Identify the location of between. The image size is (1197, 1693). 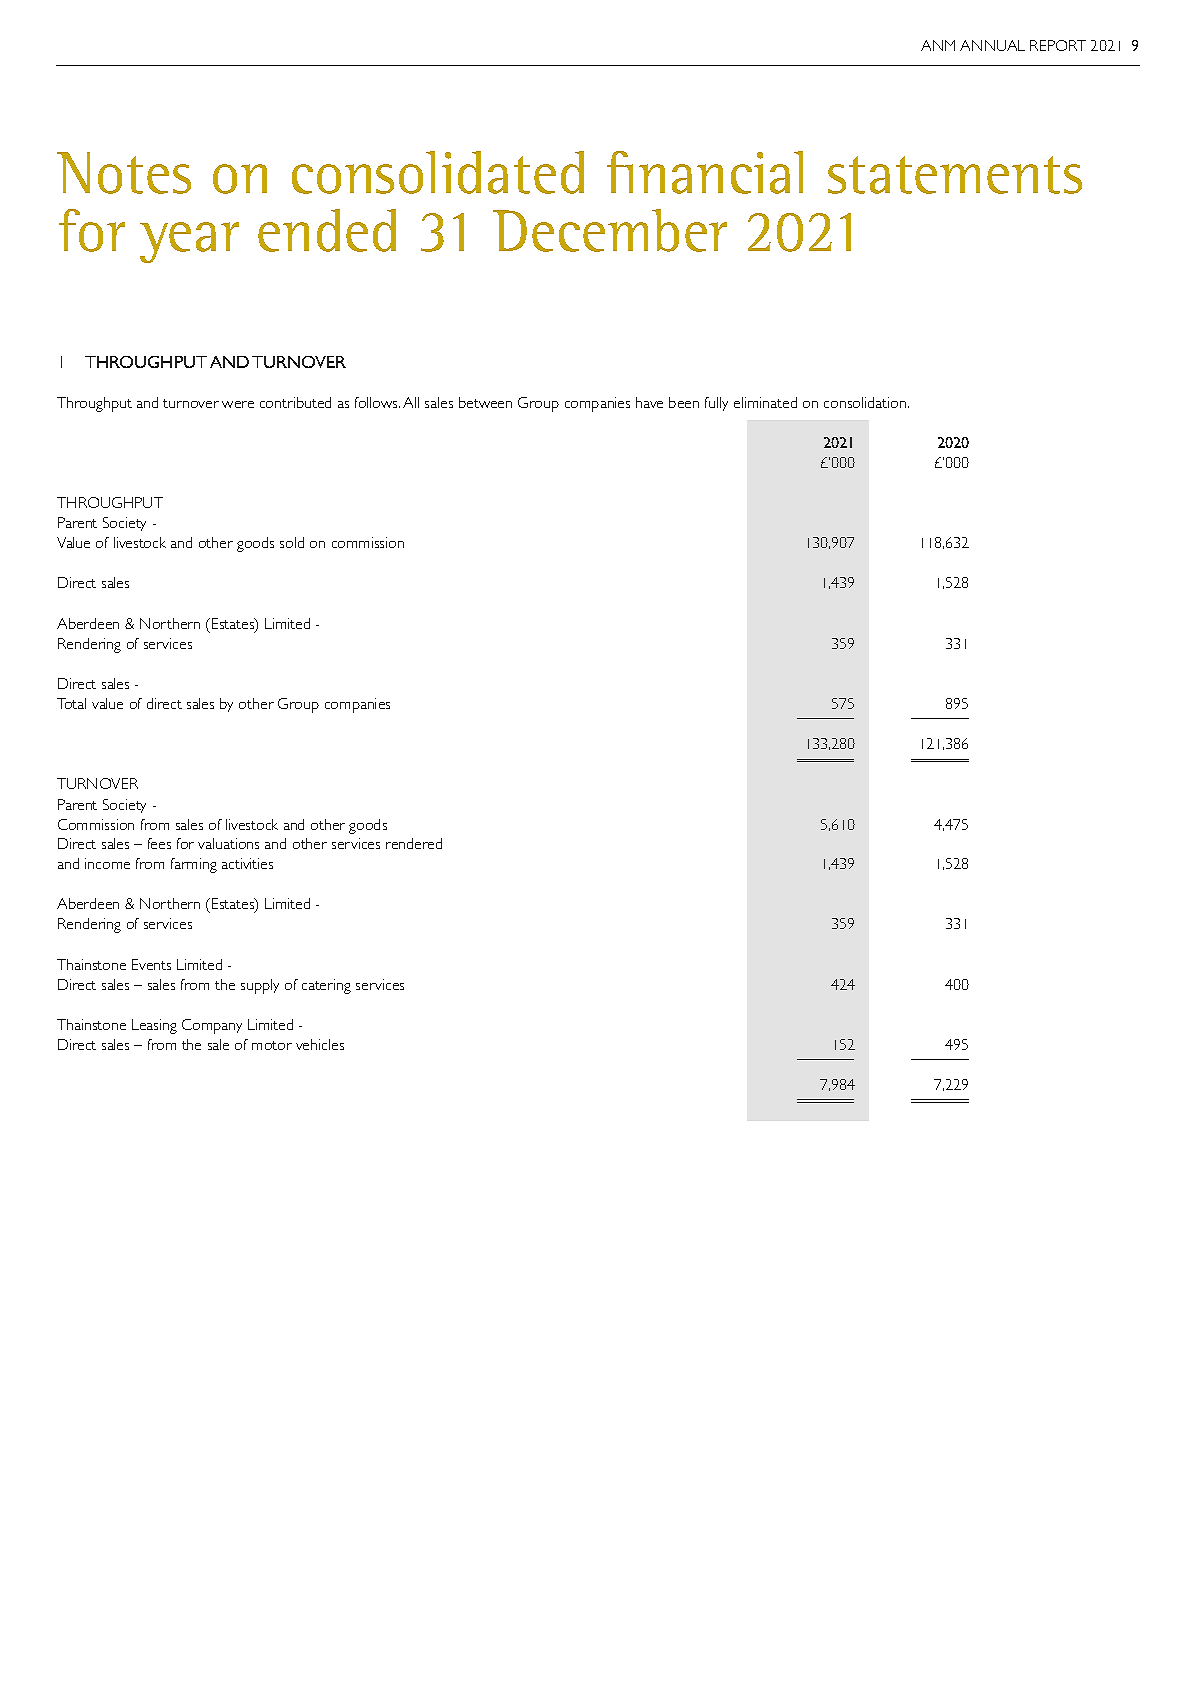
(485, 402).
